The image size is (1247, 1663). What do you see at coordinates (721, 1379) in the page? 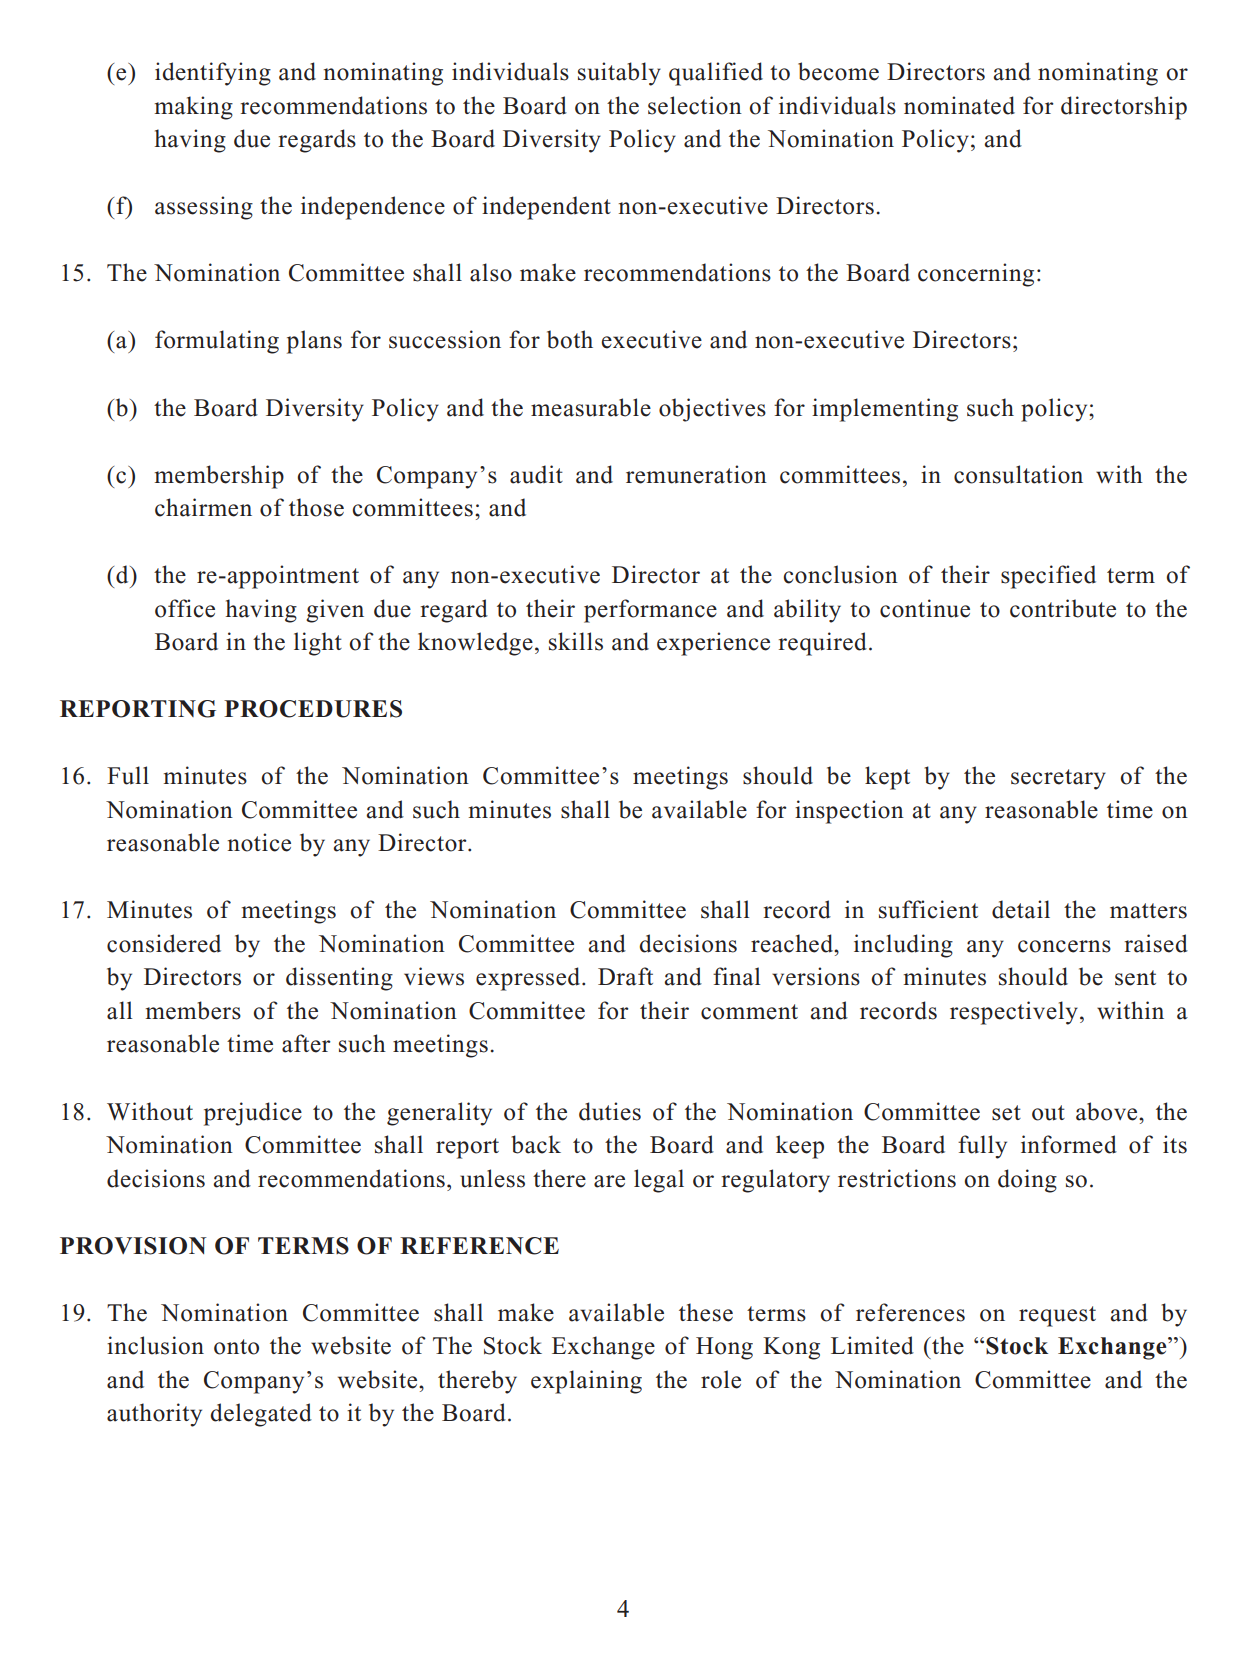
I see `role` at bounding box center [721, 1379].
